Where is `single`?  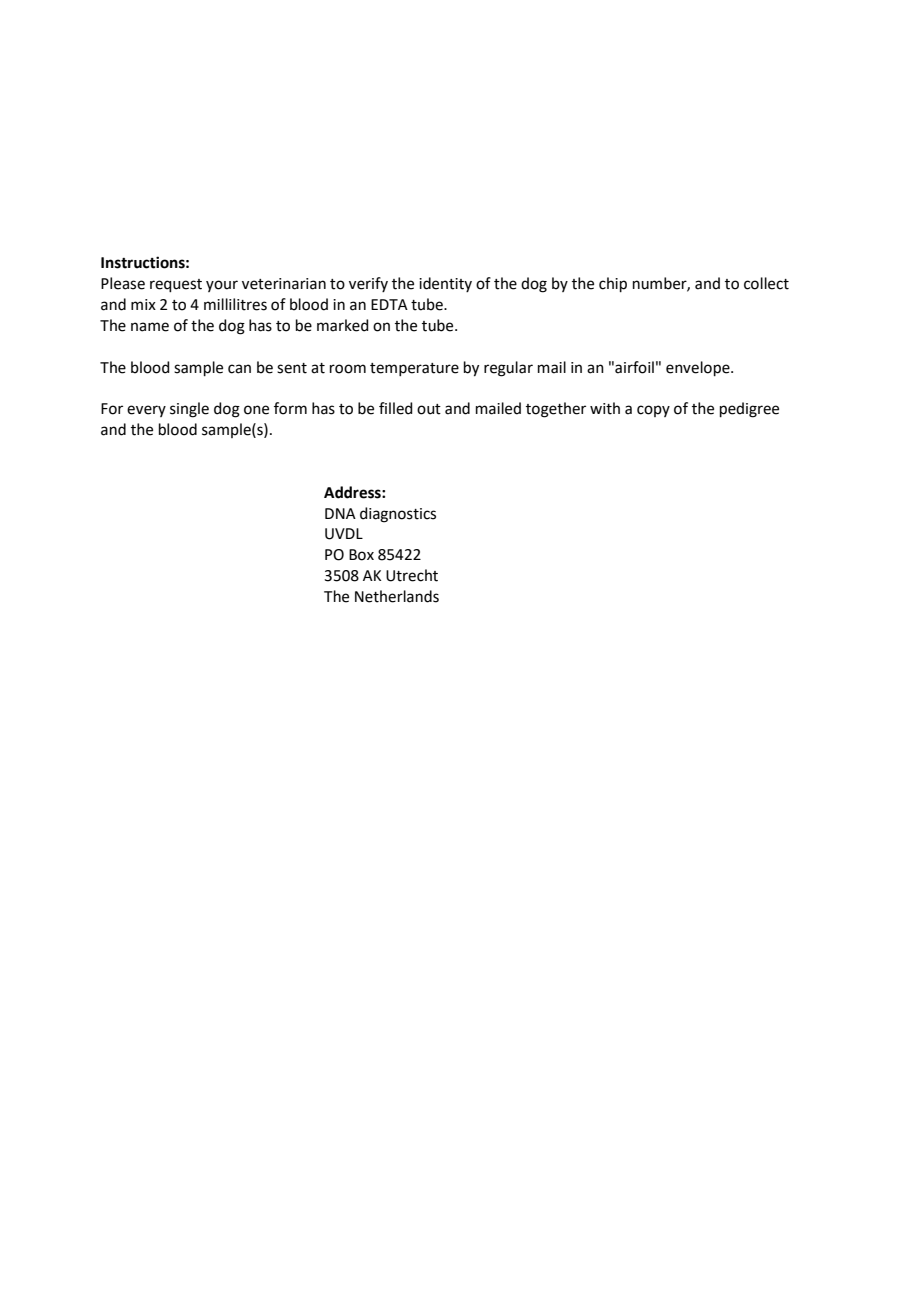 single is located at coordinates (189, 410).
